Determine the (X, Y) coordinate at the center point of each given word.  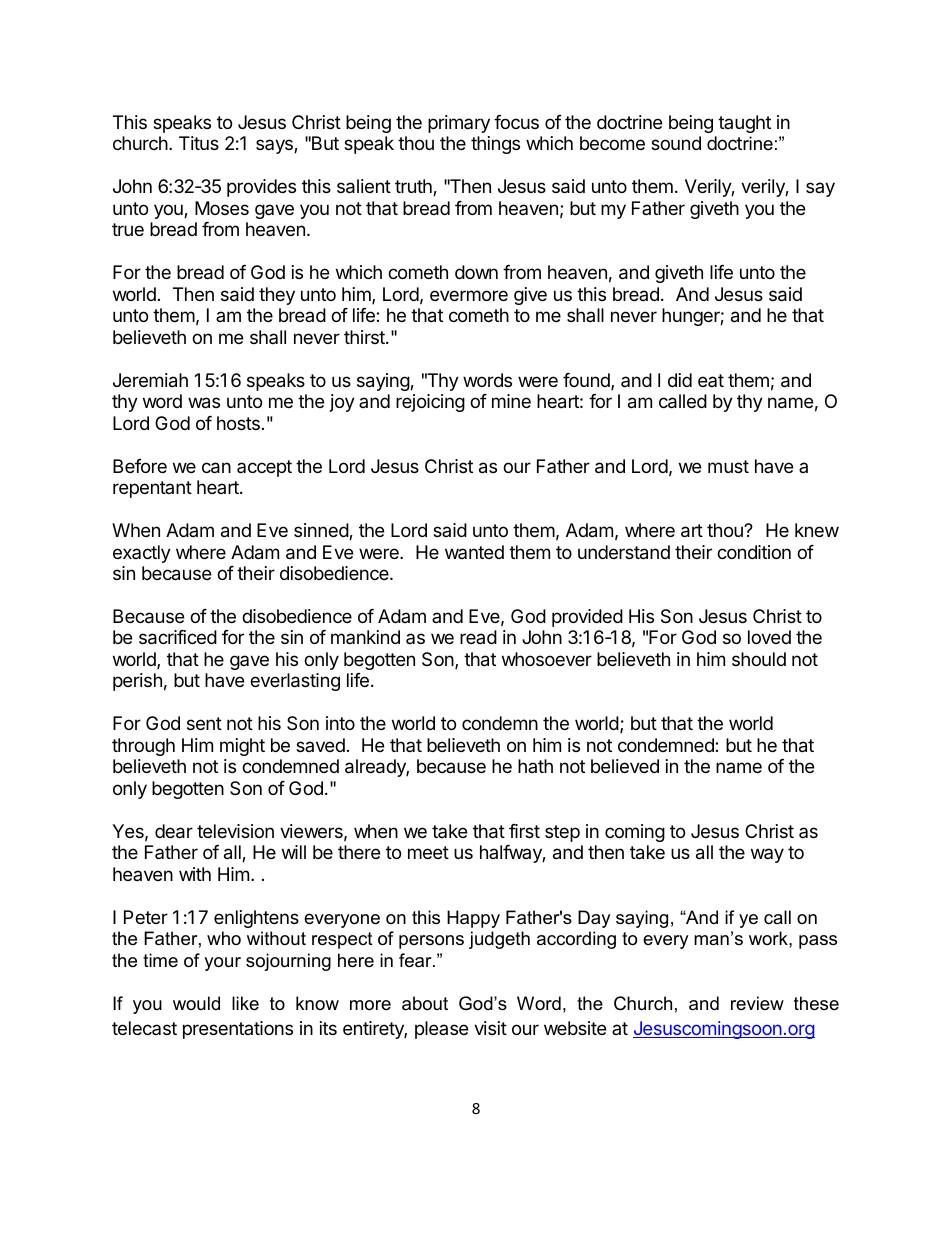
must (728, 466)
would (196, 1003)
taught (744, 124)
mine (511, 401)
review (757, 1003)
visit (490, 1028)
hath (535, 766)
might (242, 747)
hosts (238, 423)
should (759, 659)
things (495, 145)
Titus (199, 143)
